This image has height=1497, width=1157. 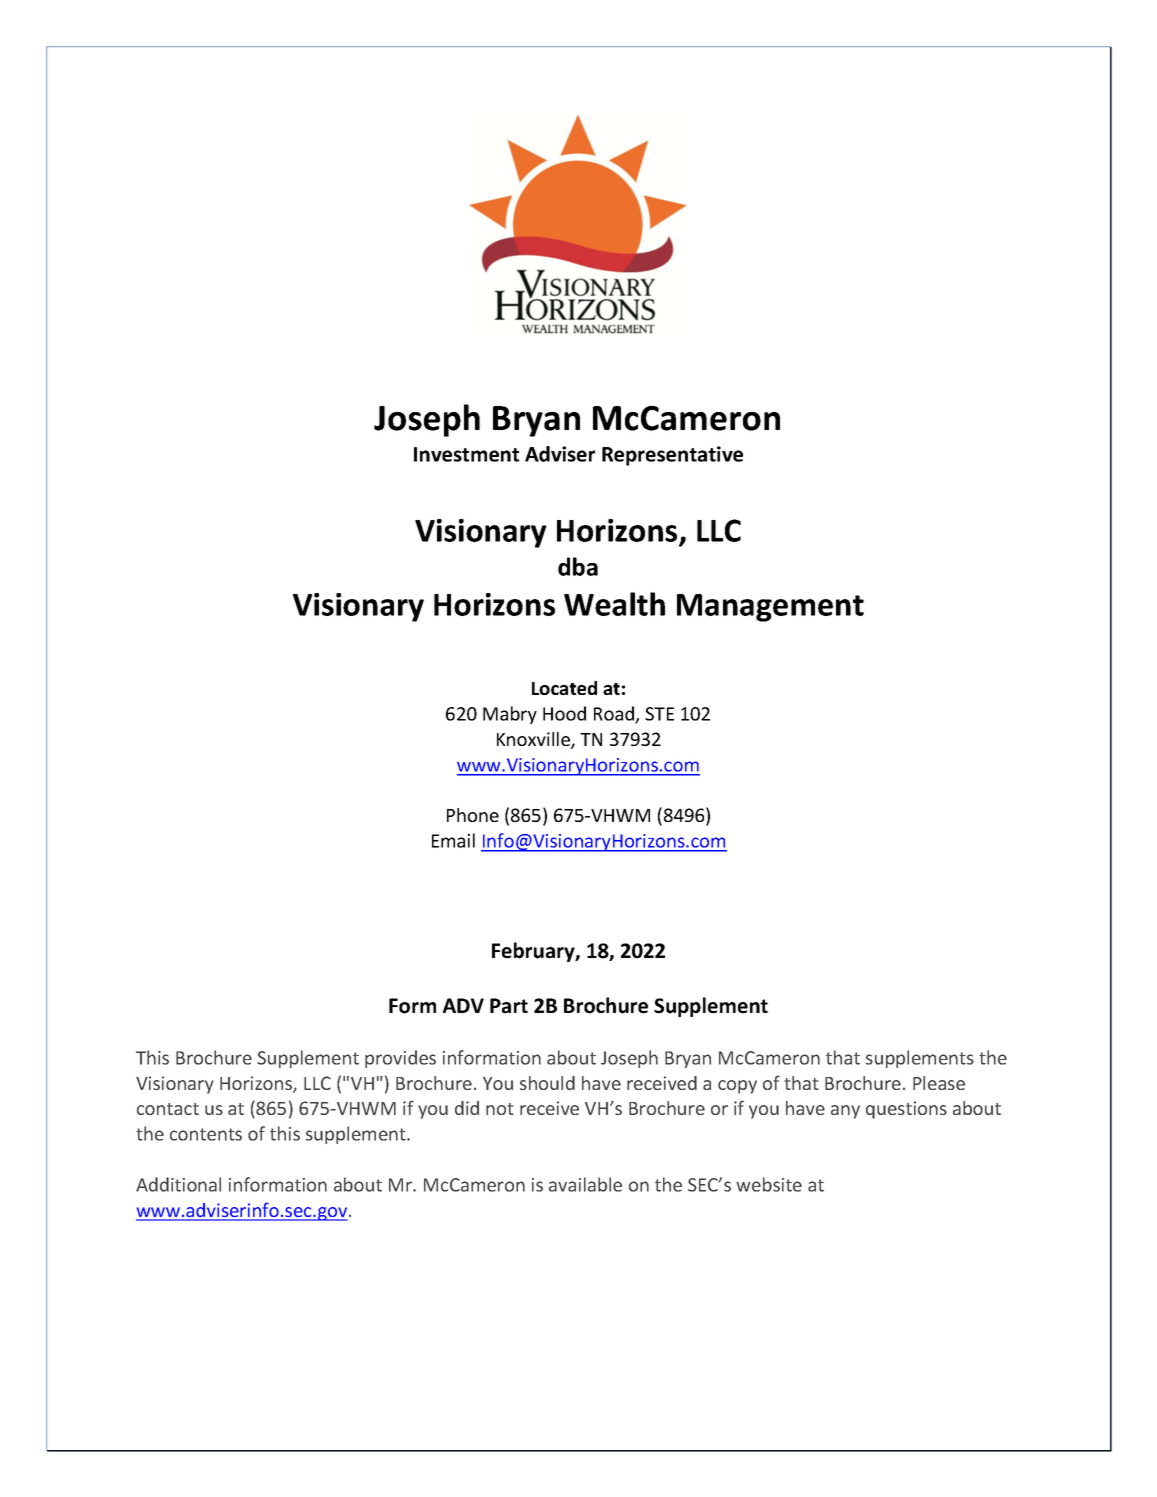 I want to click on dba, so click(x=578, y=566).
